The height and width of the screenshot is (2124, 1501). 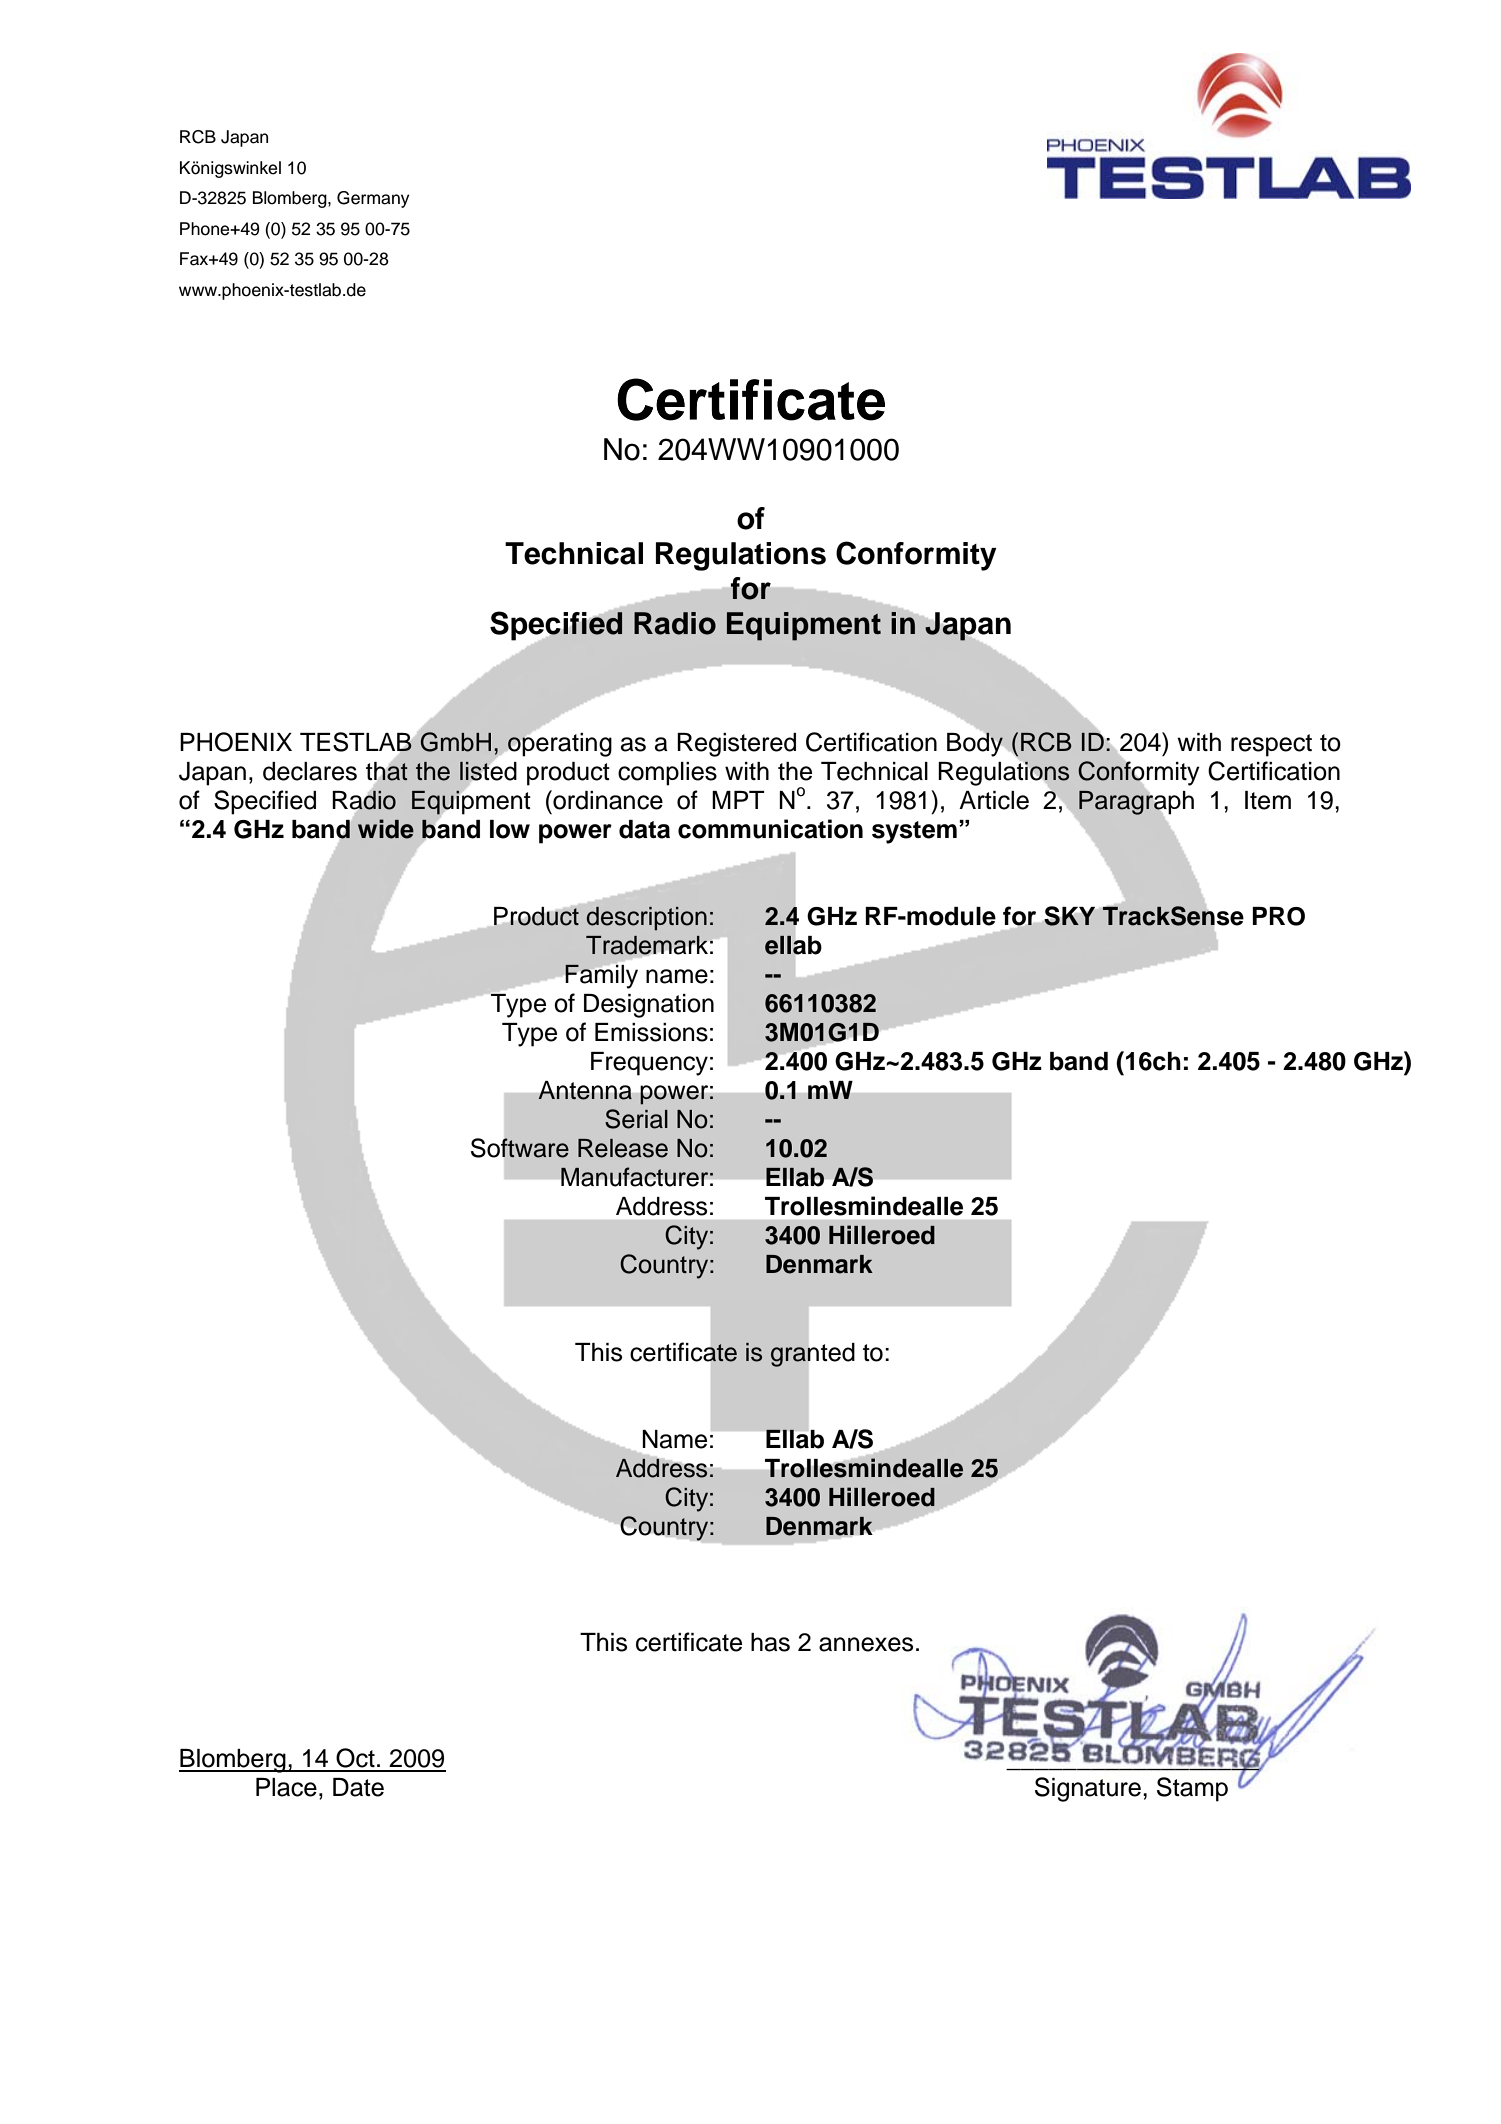 What do you see at coordinates (736, 745) in the screenshot?
I see `Registered` at bounding box center [736, 745].
